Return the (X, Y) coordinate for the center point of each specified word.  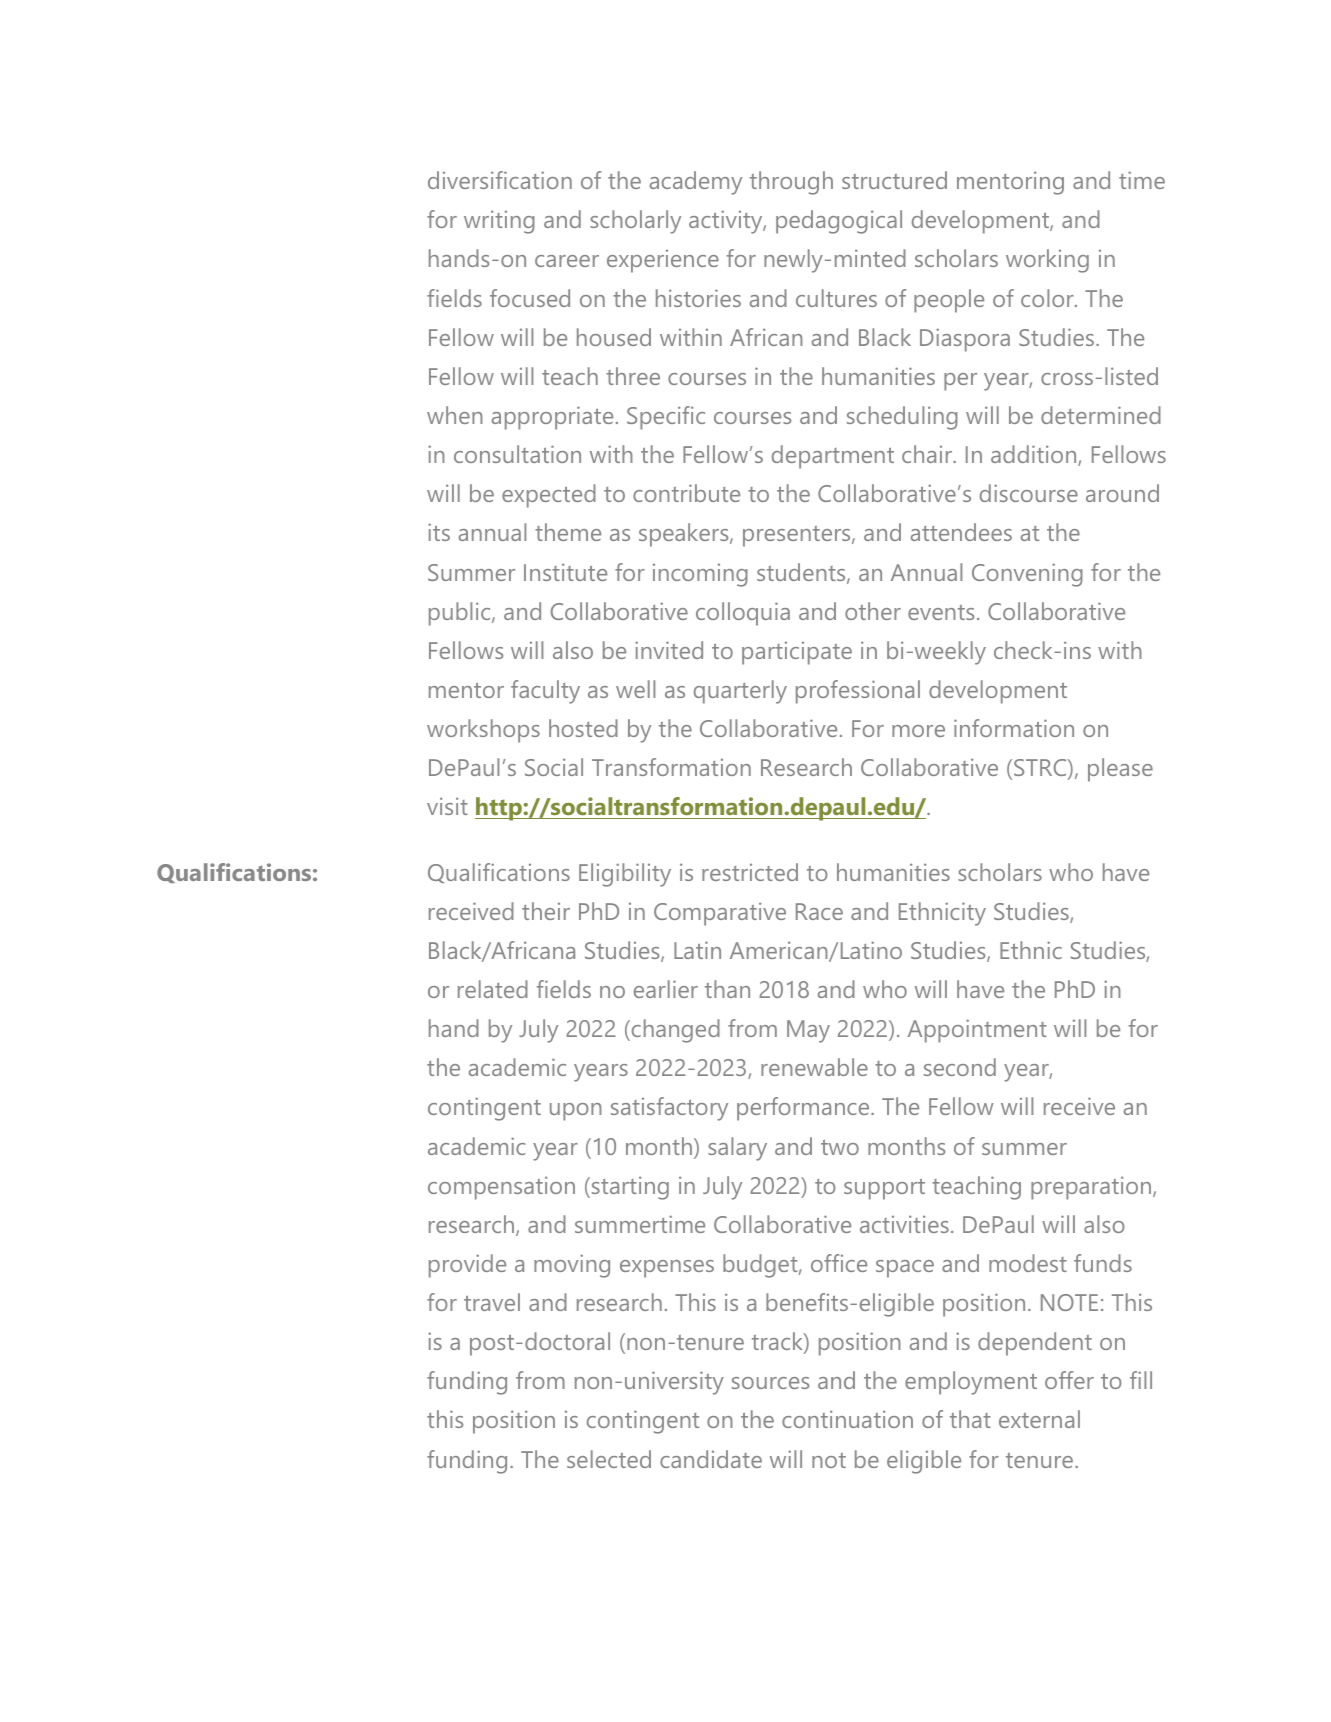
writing (499, 222)
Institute (565, 572)
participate (797, 653)
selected (609, 1459)
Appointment (977, 1031)
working (1047, 261)
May (808, 1031)
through (791, 183)
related (493, 989)
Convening (1027, 575)
